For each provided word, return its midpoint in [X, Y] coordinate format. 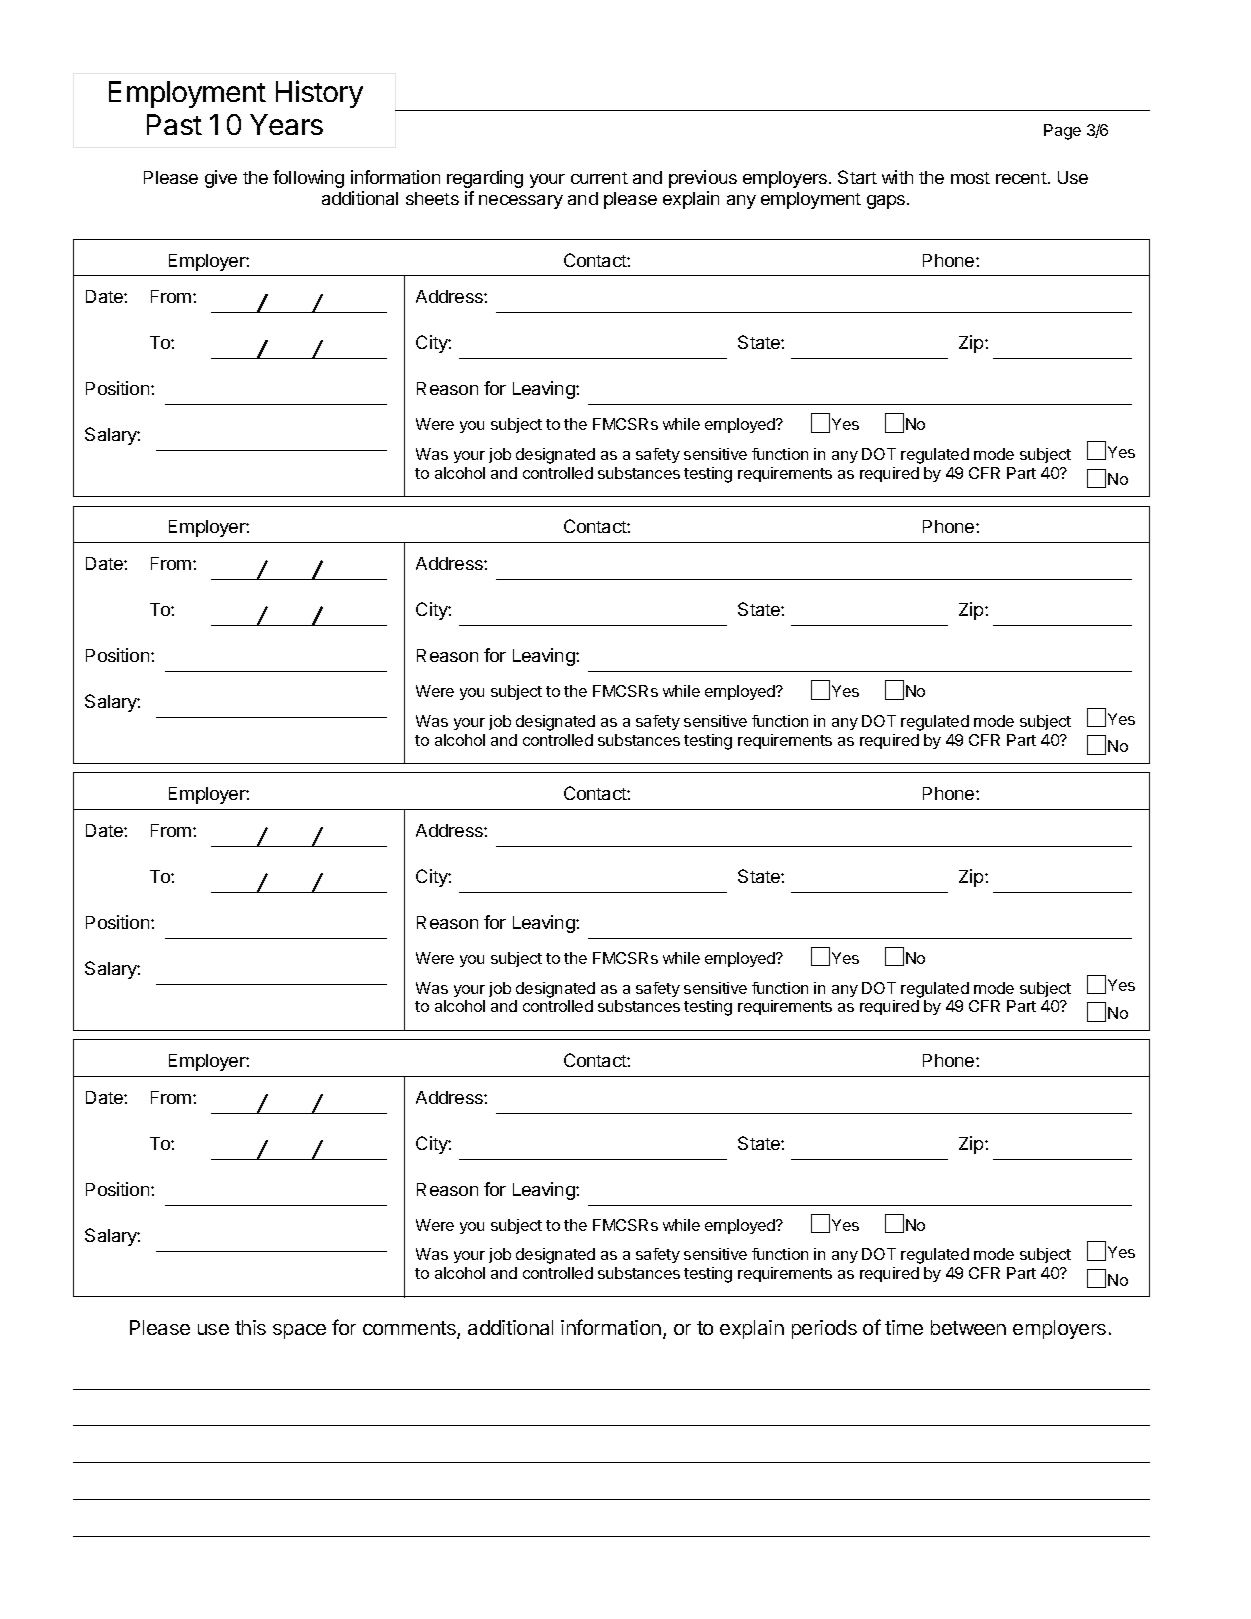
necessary [521, 202]
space [299, 1331]
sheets [432, 198]
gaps [887, 202]
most [970, 178]
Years [286, 124]
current [599, 178]
